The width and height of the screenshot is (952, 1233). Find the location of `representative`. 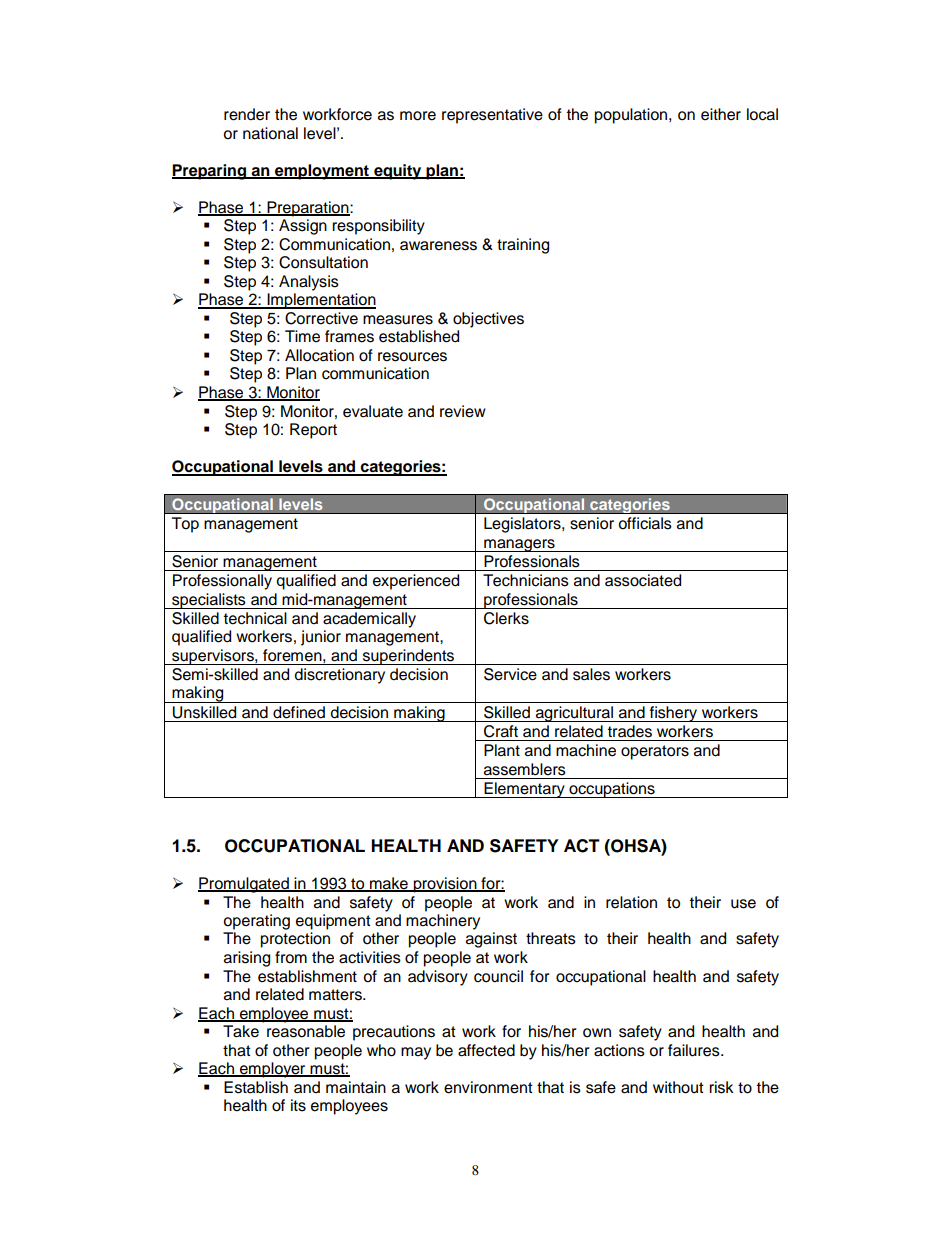

representative is located at coordinates (492, 116).
